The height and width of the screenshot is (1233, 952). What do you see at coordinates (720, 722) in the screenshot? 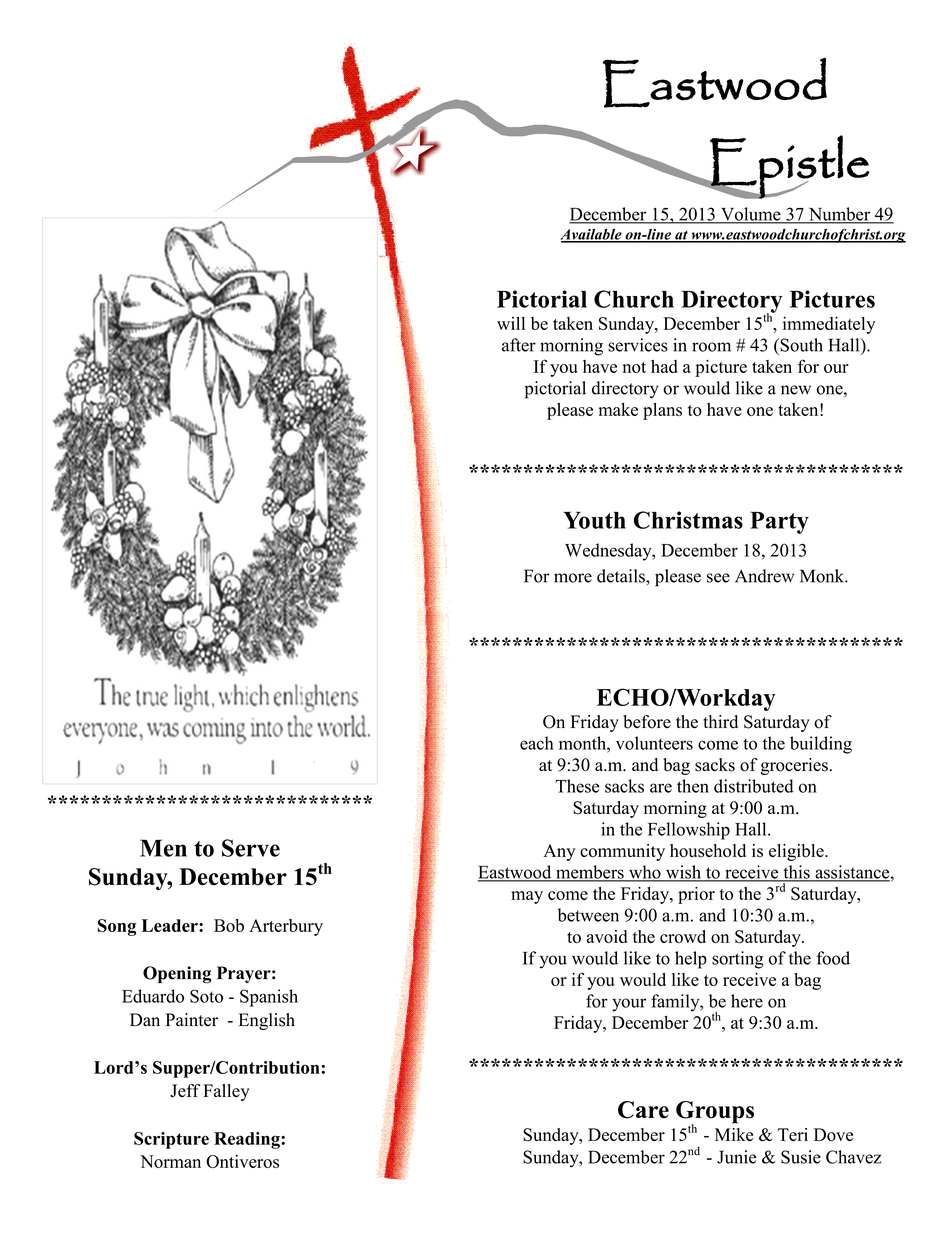
I see `third` at bounding box center [720, 722].
